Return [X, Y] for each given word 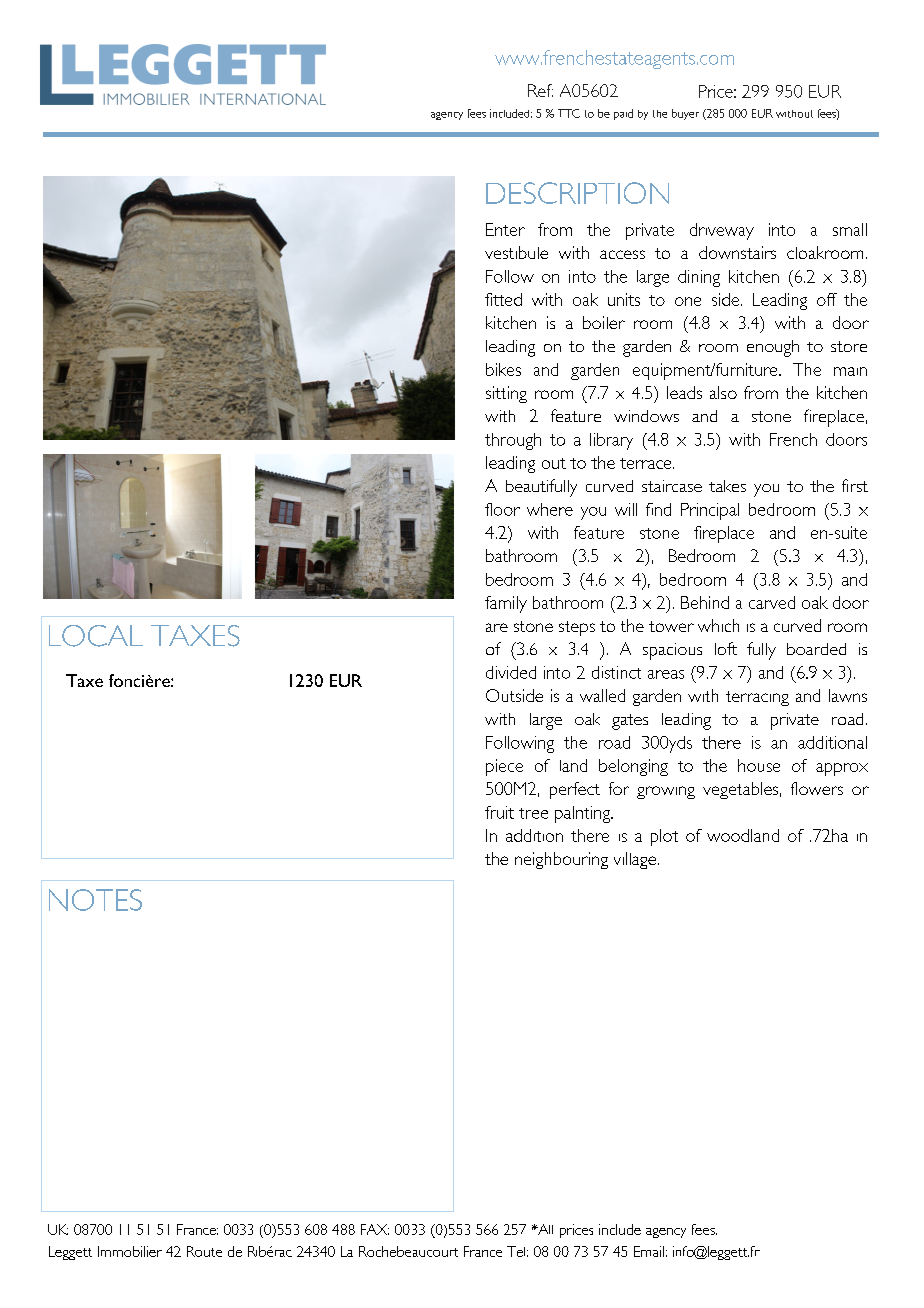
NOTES [95, 900]
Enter [505, 229]
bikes [503, 369]
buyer [685, 114]
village [635, 860]
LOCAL [96, 636]
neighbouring [561, 860]
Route [204, 1251]
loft [726, 648]
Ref [540, 90]
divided [511, 672]
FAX [375, 1229]
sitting [506, 394]
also [723, 392]
